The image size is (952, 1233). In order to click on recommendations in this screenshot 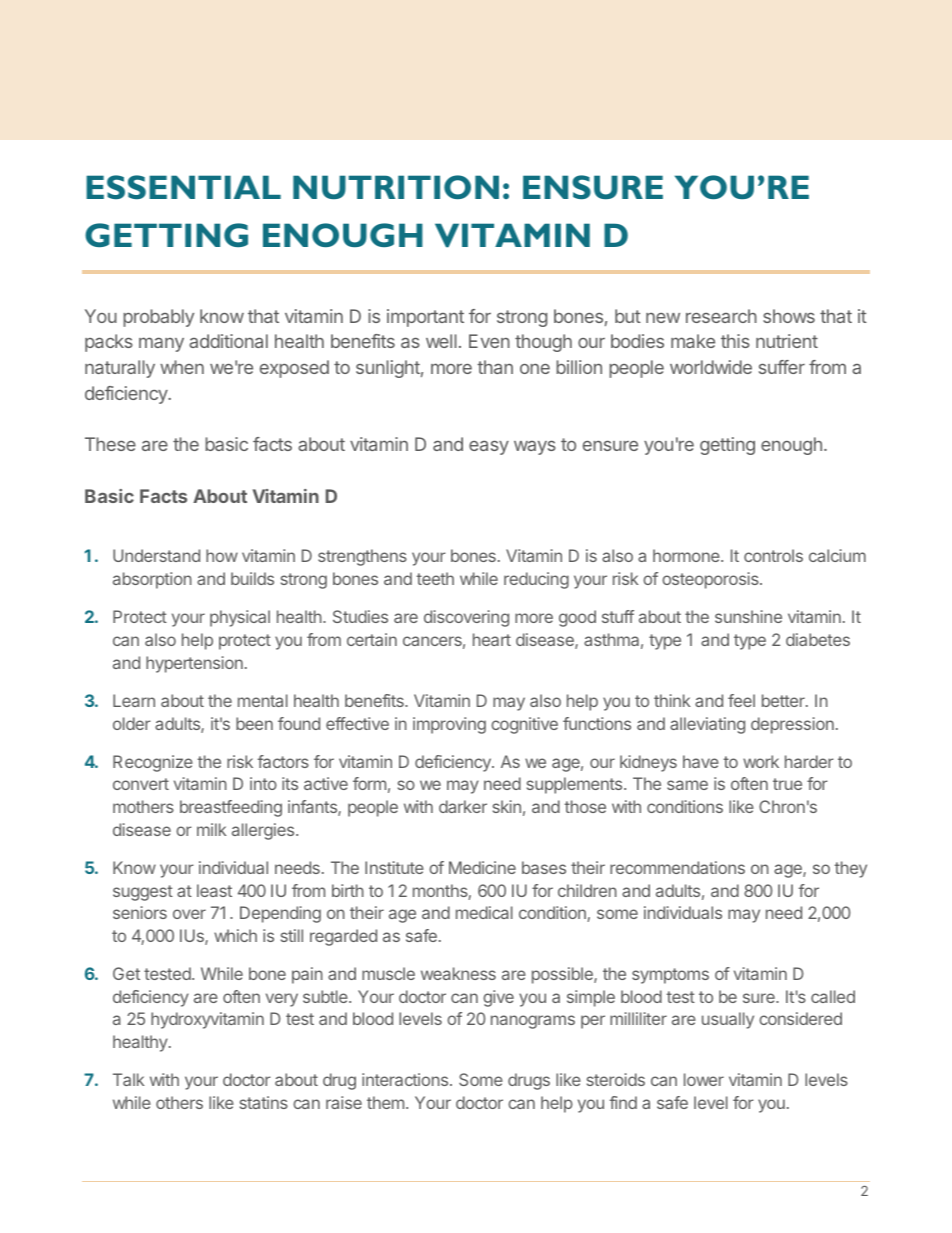, I will do `click(677, 867)`.
